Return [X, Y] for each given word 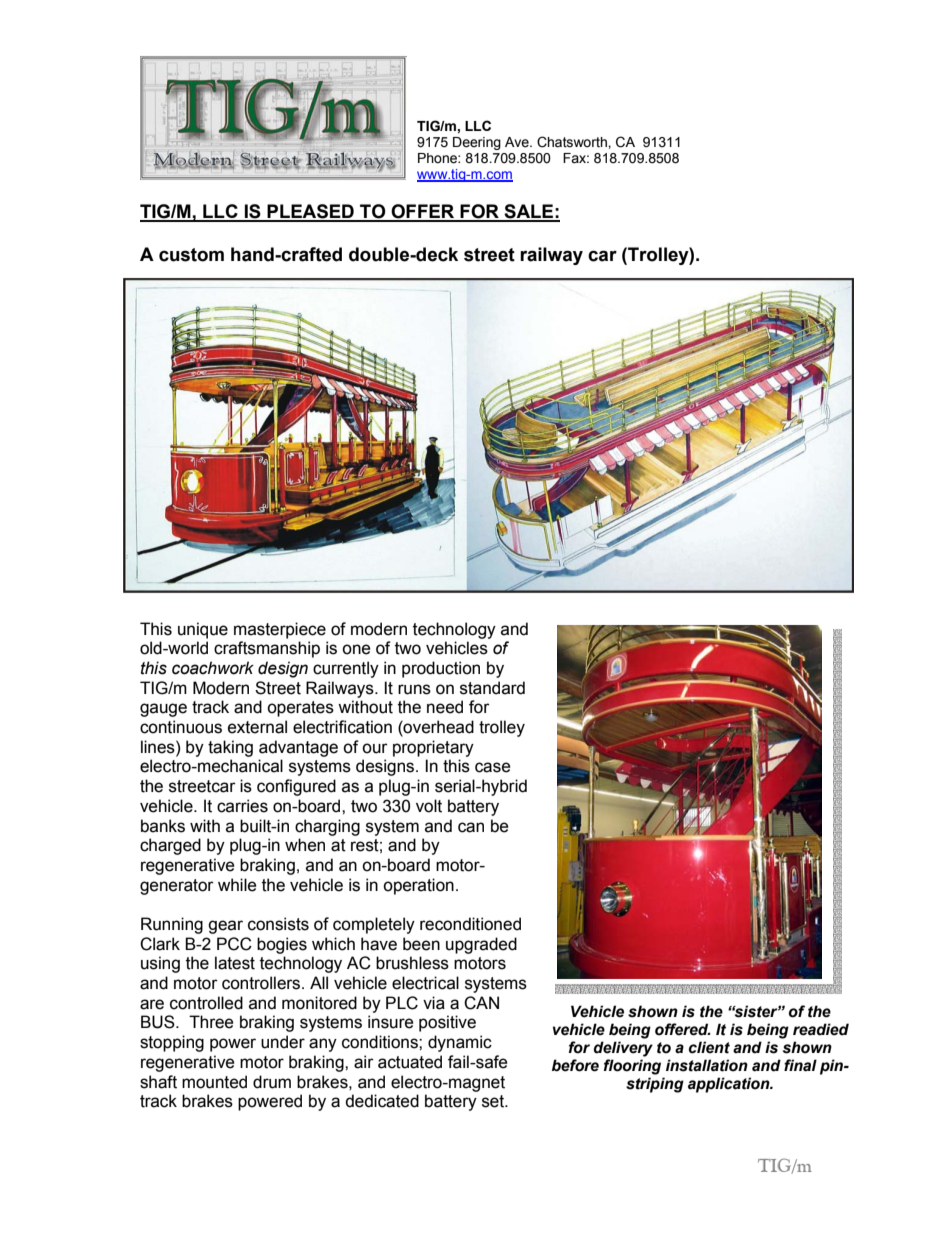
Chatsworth [573, 142]
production [441, 669]
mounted [214, 1082]
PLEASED [311, 212]
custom [191, 255]
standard [492, 688]
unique [203, 630]
